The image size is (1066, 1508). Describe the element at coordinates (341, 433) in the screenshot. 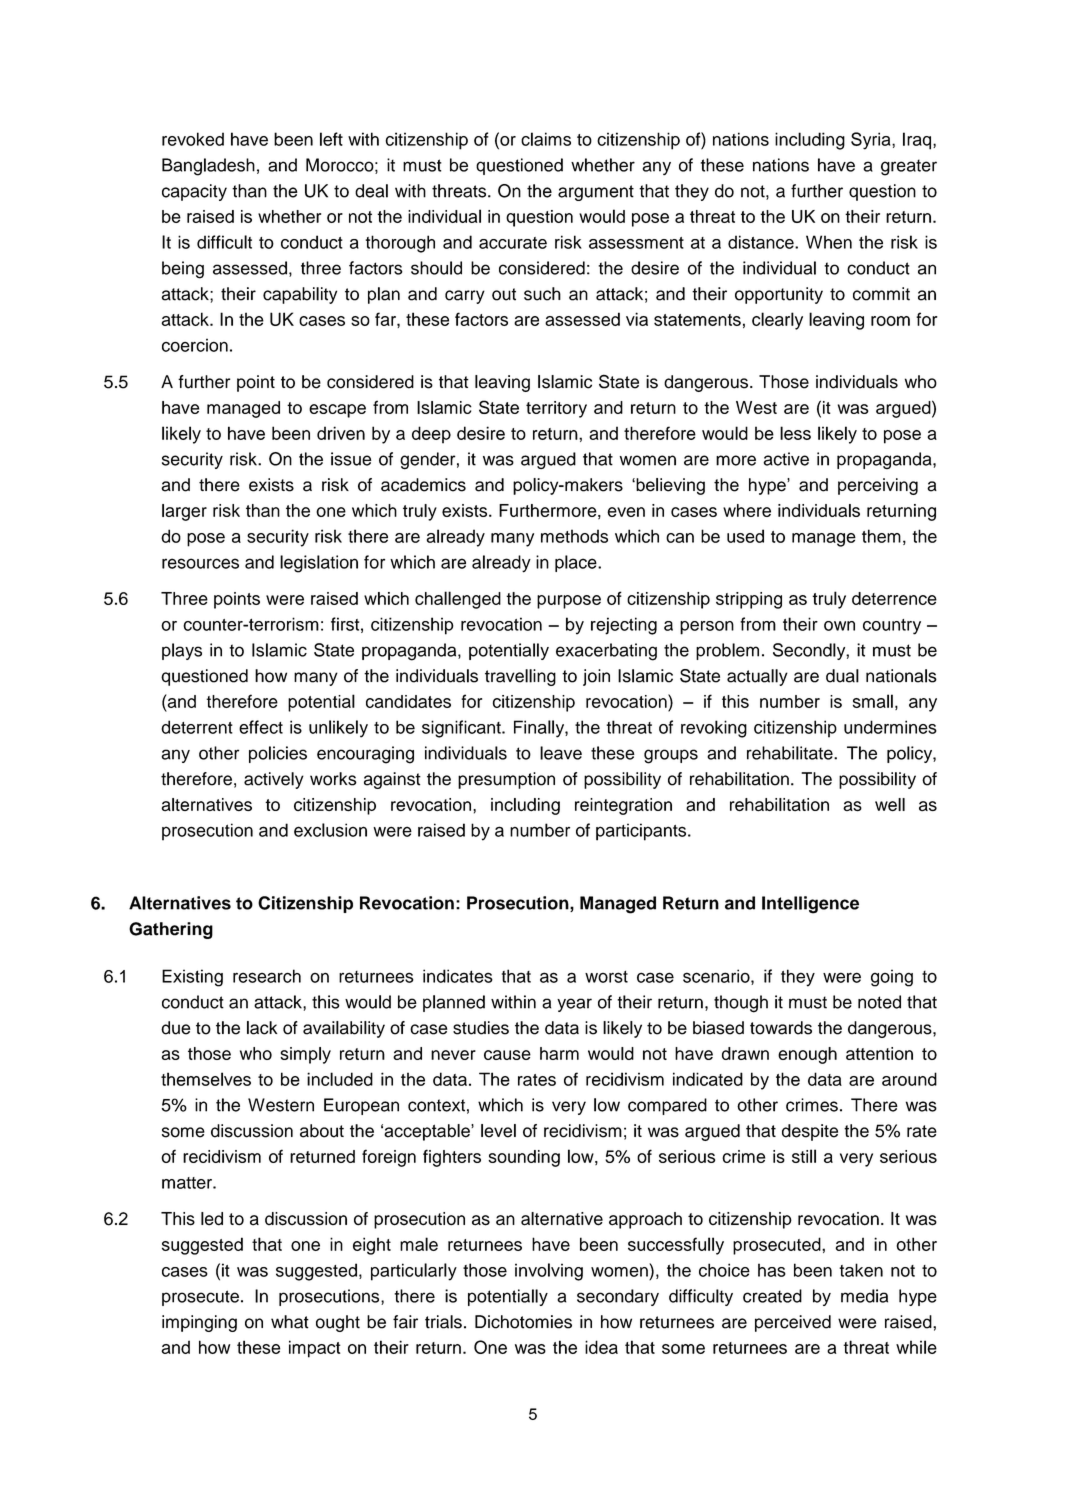

I see `driven` at that location.
